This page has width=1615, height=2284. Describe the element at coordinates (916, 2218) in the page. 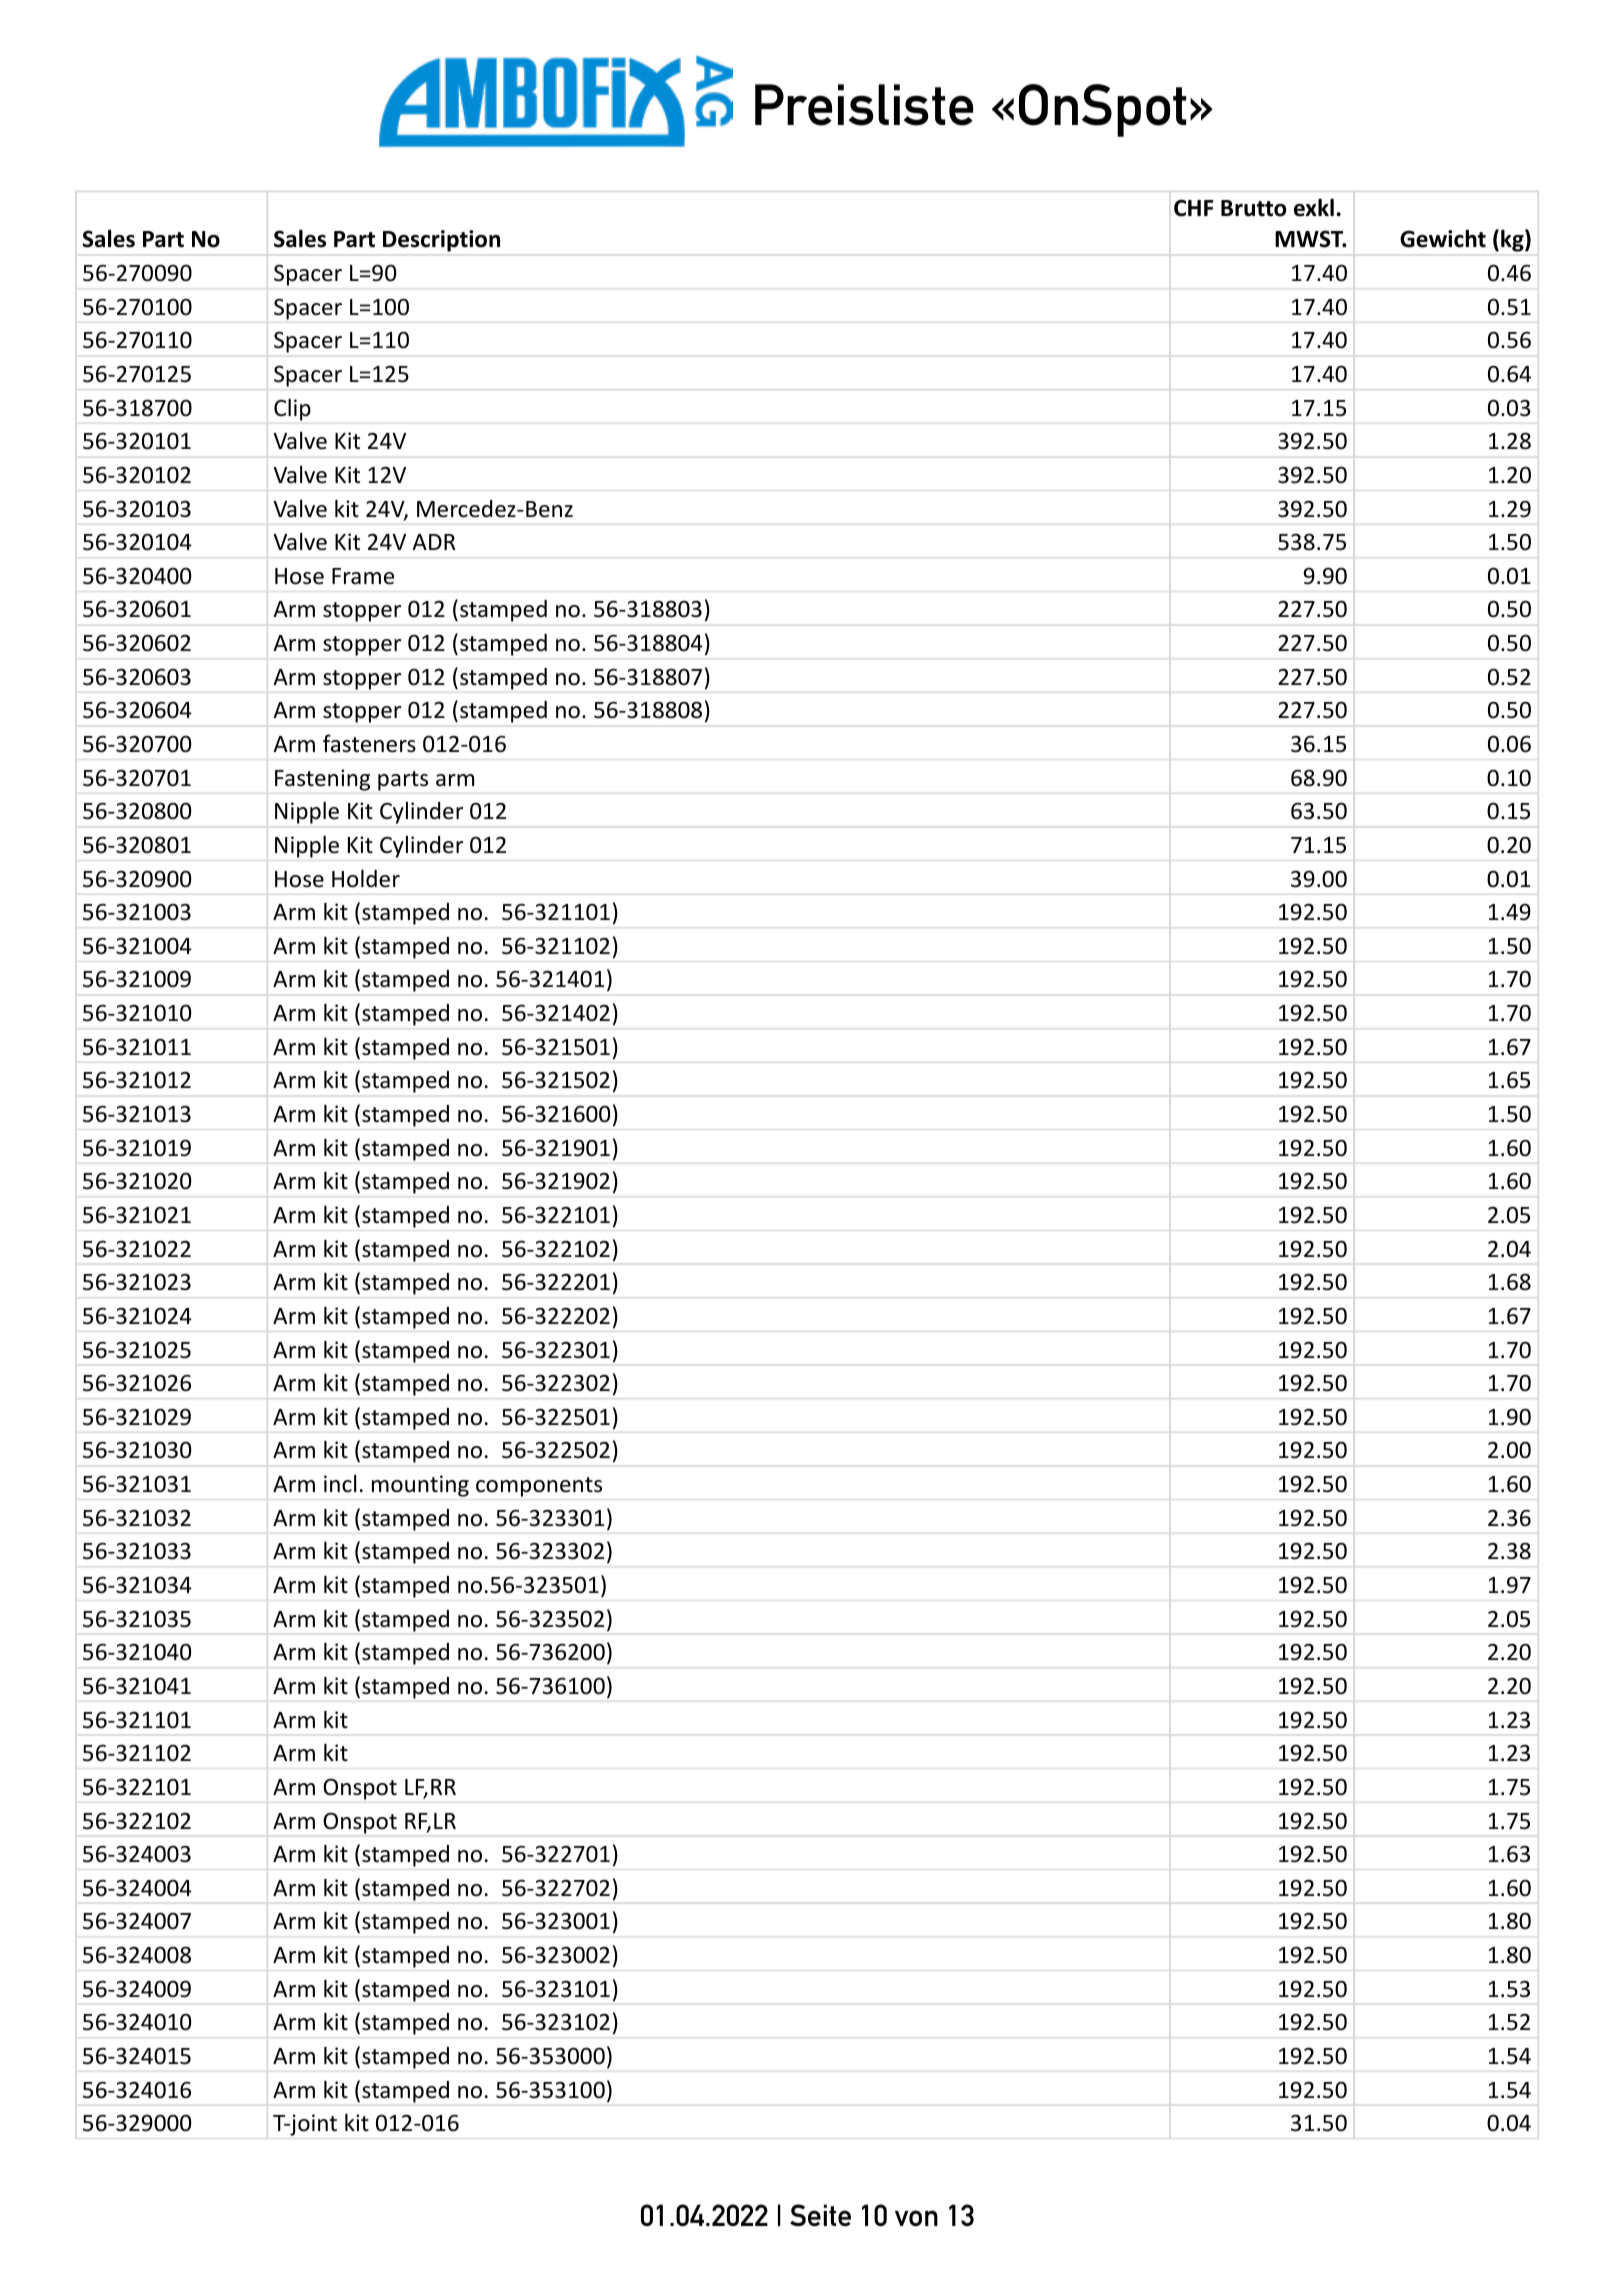

I see `von` at that location.
